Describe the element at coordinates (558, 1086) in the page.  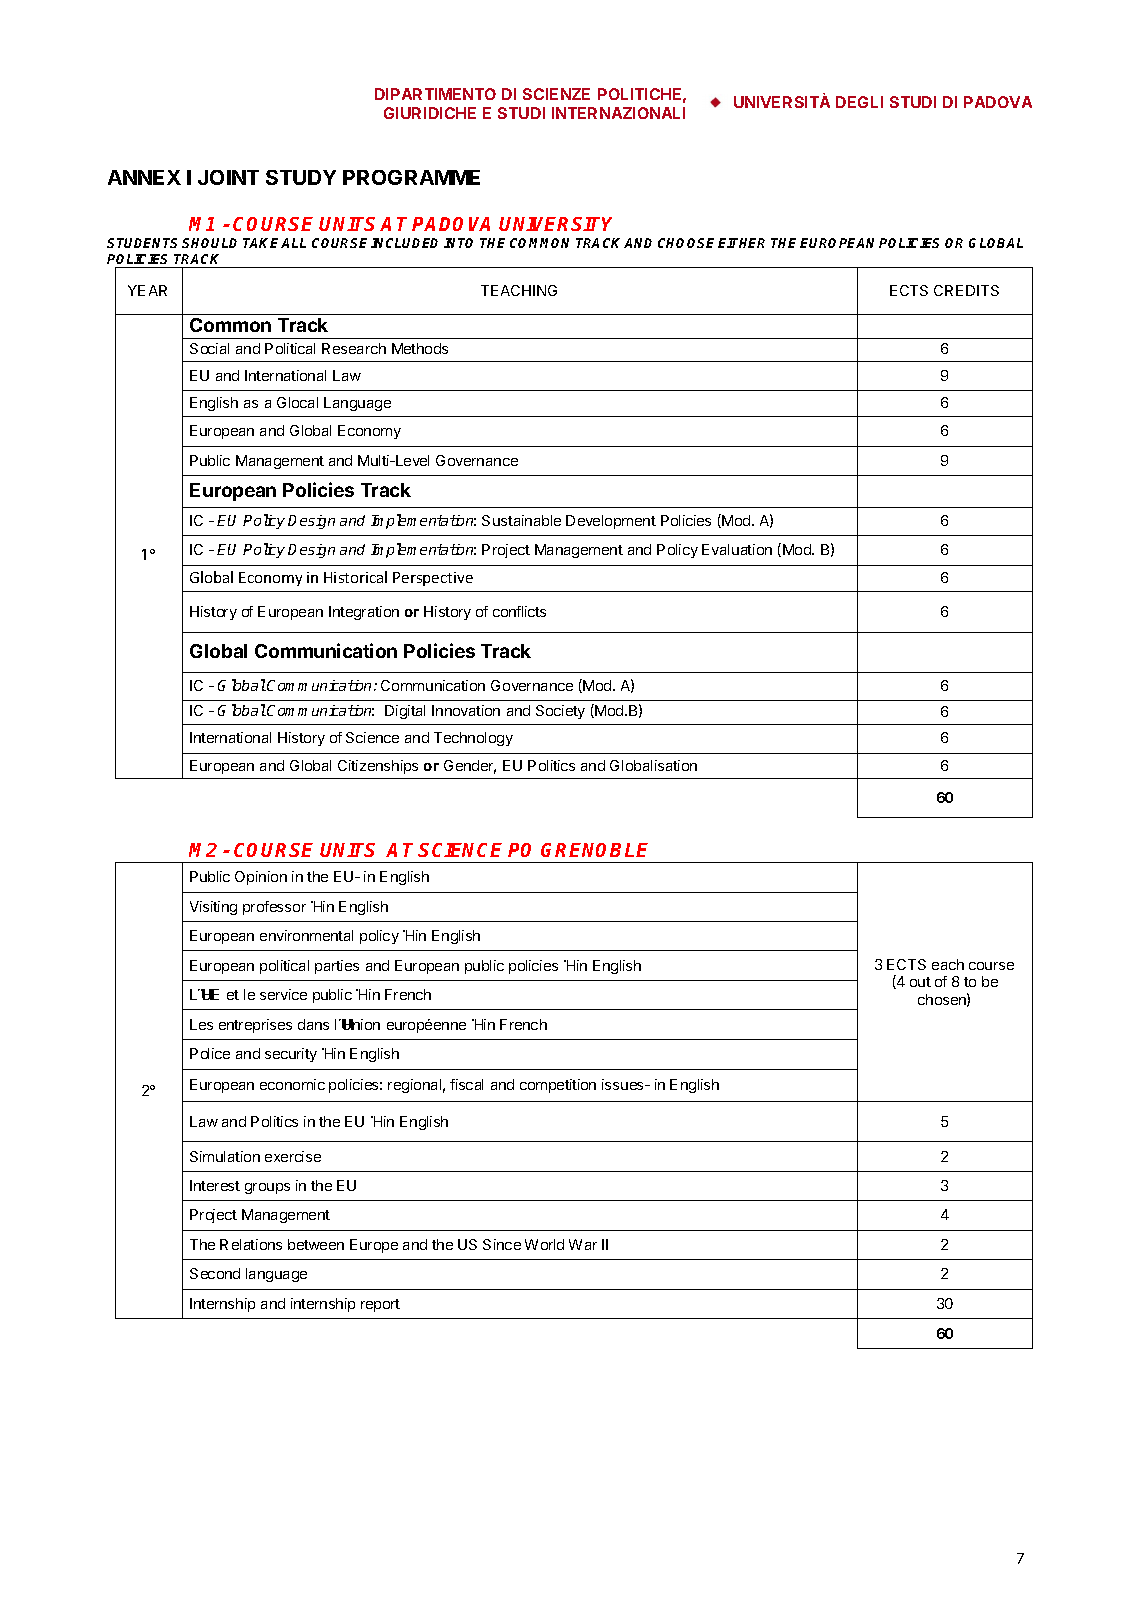
I see `competition` at that location.
